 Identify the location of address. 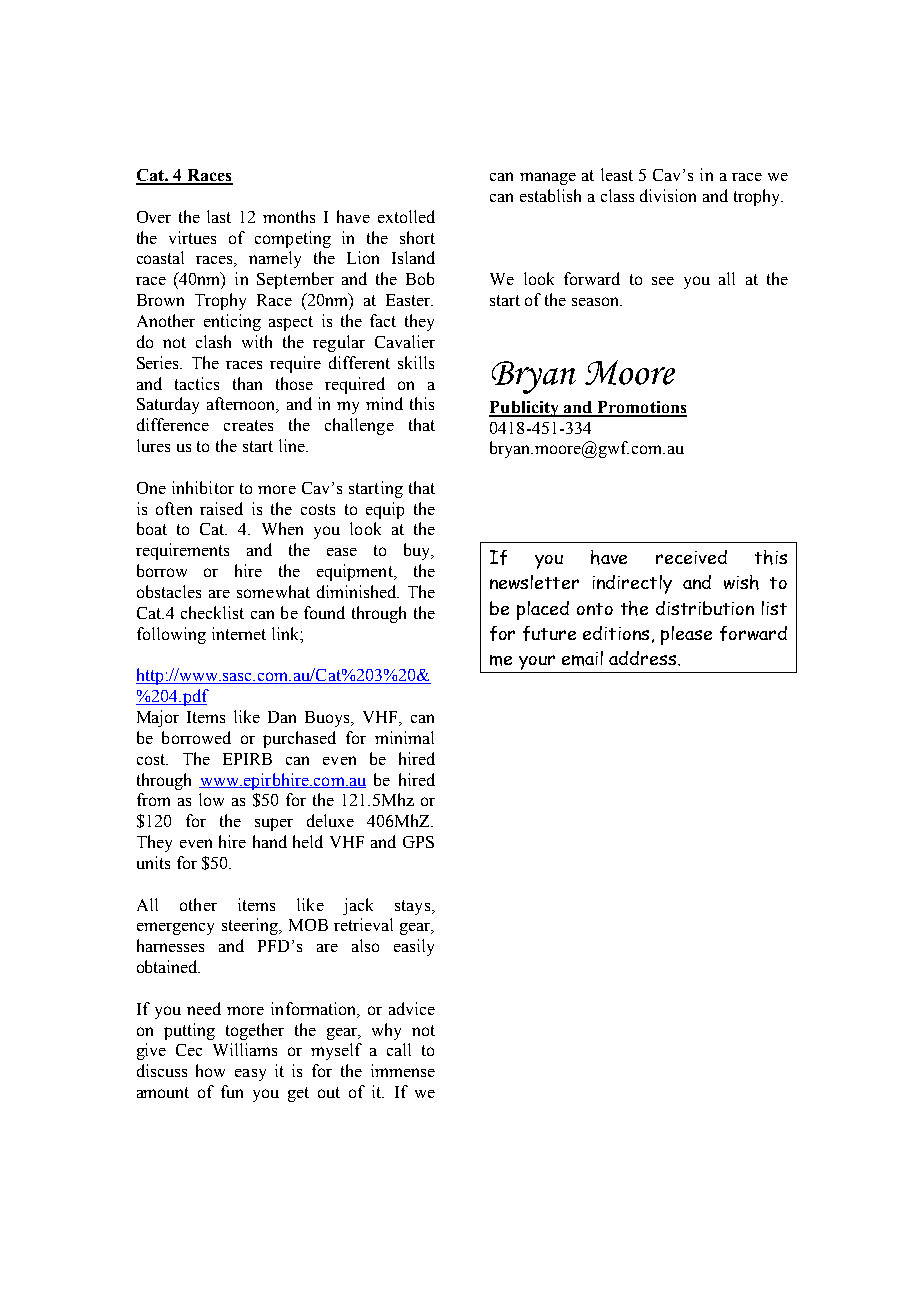
(644, 658).
